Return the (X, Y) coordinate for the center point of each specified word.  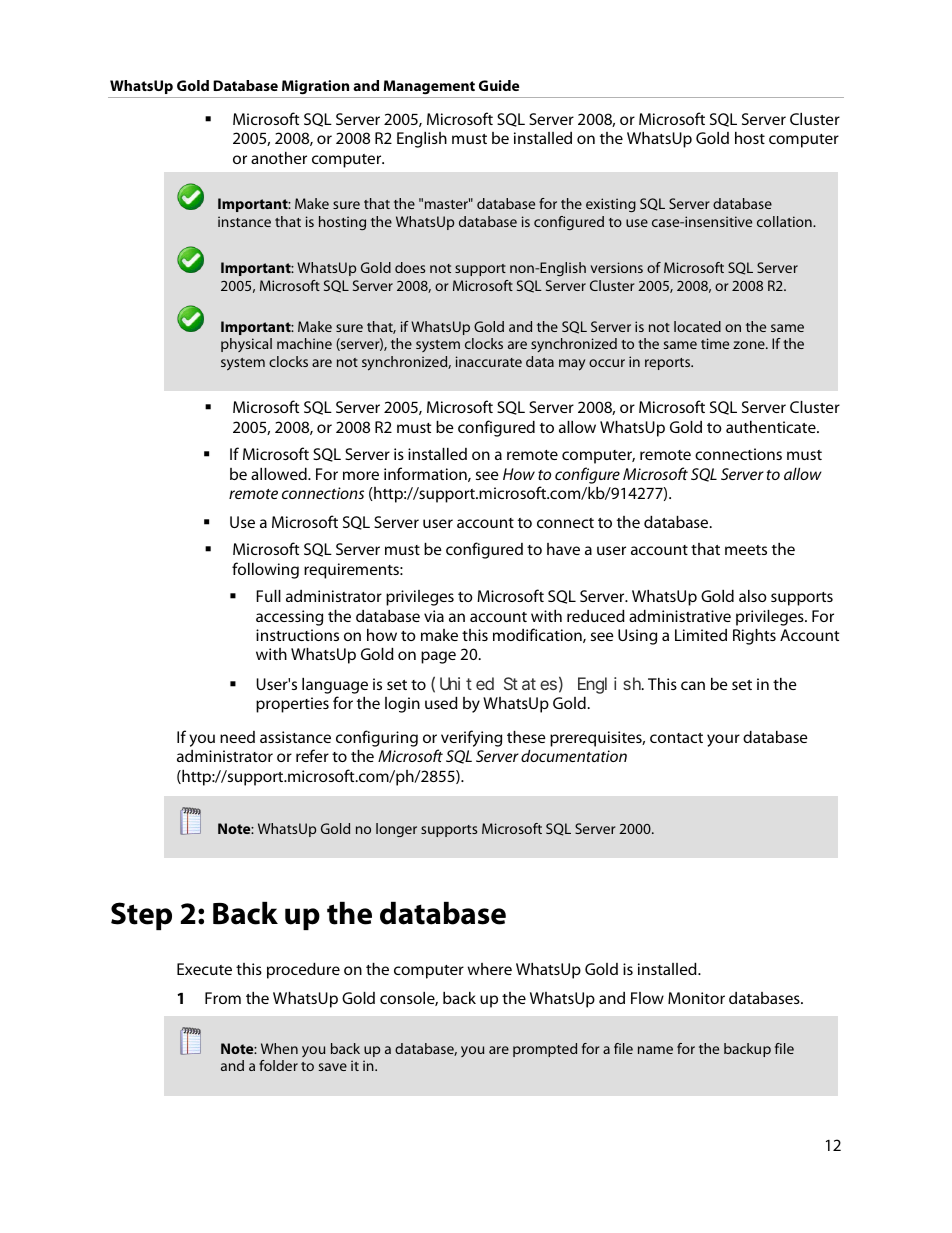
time (715, 343)
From (223, 998)
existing (611, 205)
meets (746, 550)
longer (396, 830)
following (265, 570)
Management (429, 87)
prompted (545, 1050)
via (434, 616)
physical (246, 345)
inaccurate (489, 361)
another (279, 158)
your (723, 740)
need (237, 737)
